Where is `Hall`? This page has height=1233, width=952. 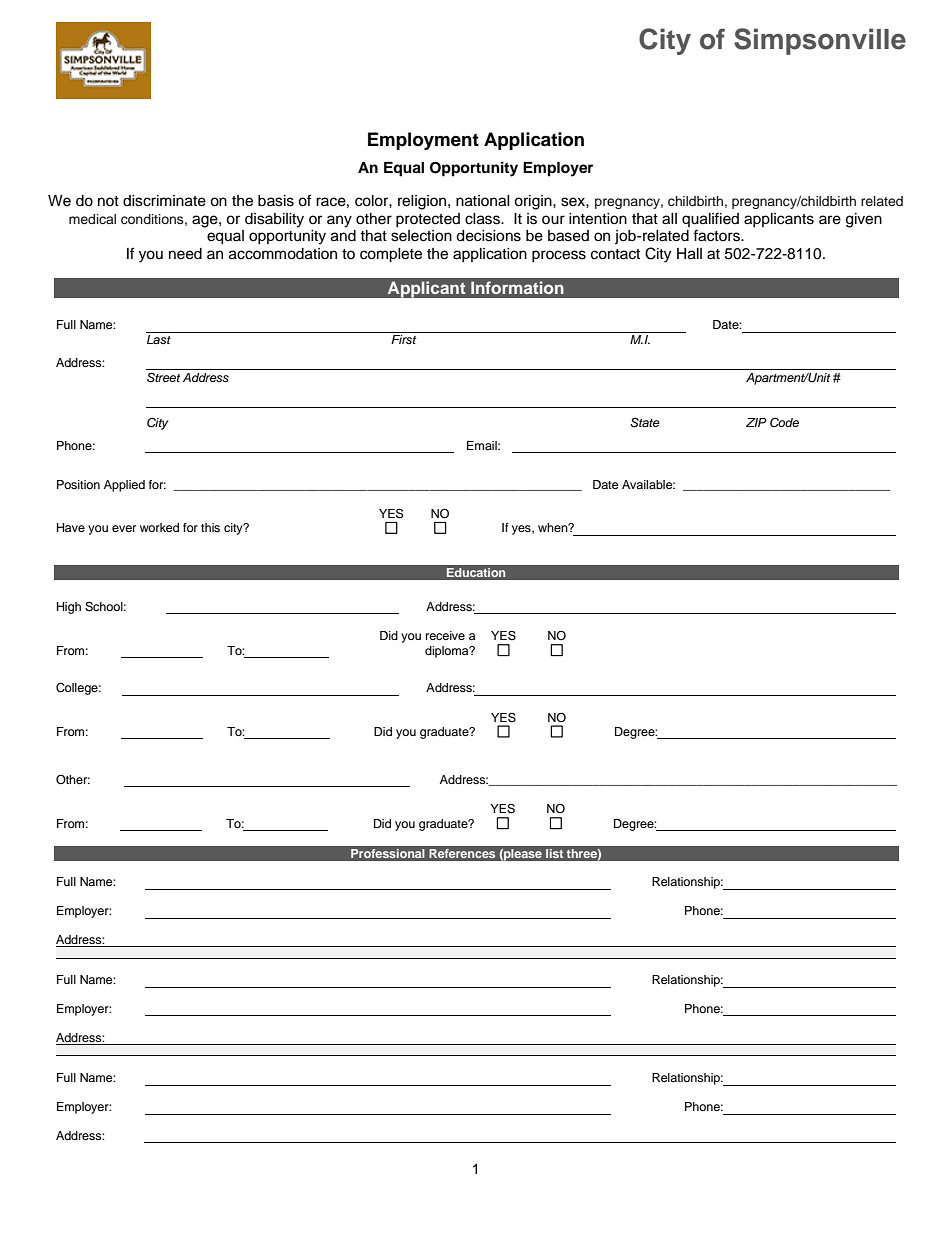
Hall is located at coordinates (689, 254).
